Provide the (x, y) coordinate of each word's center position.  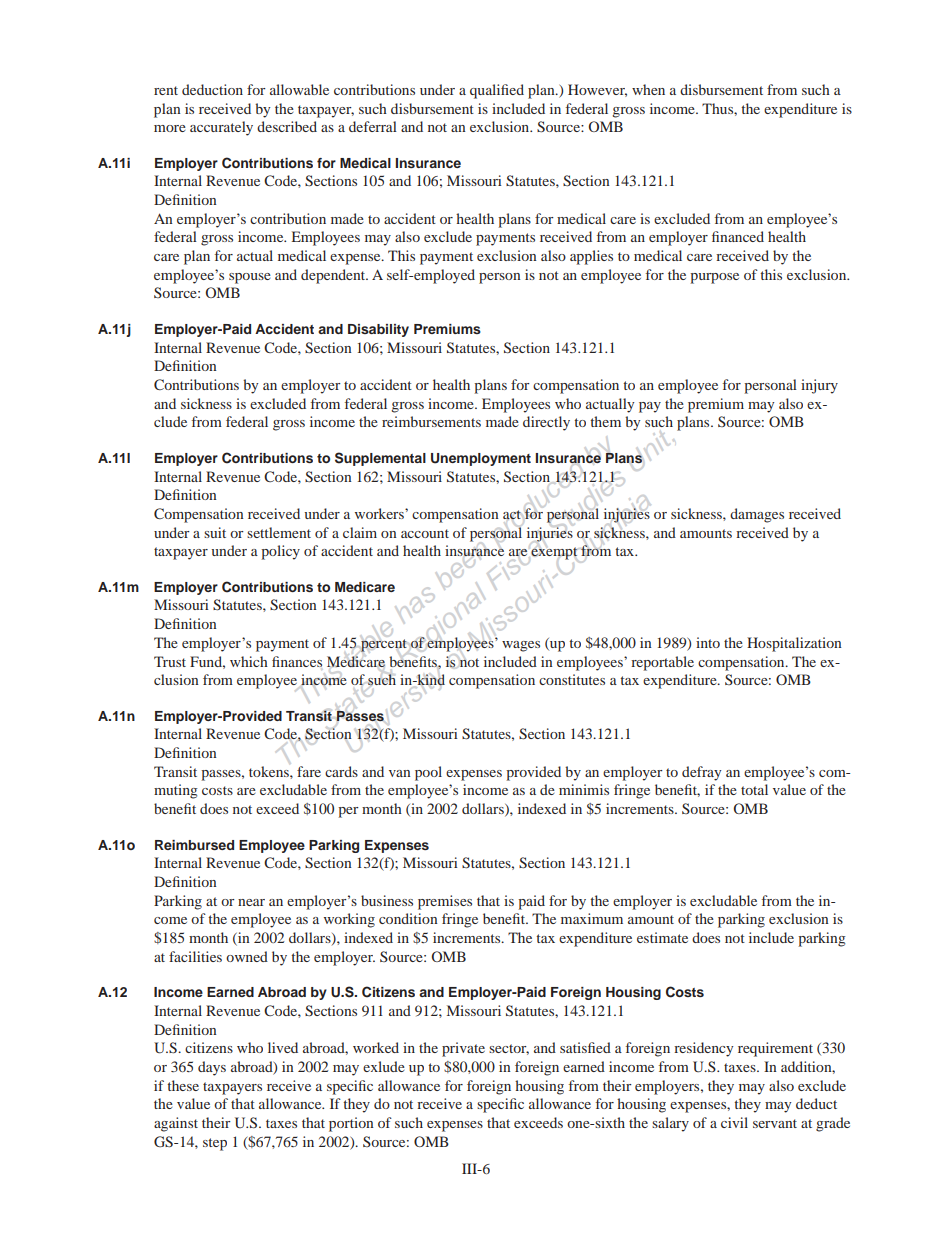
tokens (270, 771)
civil (734, 1122)
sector (509, 1049)
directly (546, 423)
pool (428, 773)
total (754, 789)
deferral (373, 126)
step (215, 1144)
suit (215, 532)
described (287, 126)
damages (757, 515)
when (648, 89)
